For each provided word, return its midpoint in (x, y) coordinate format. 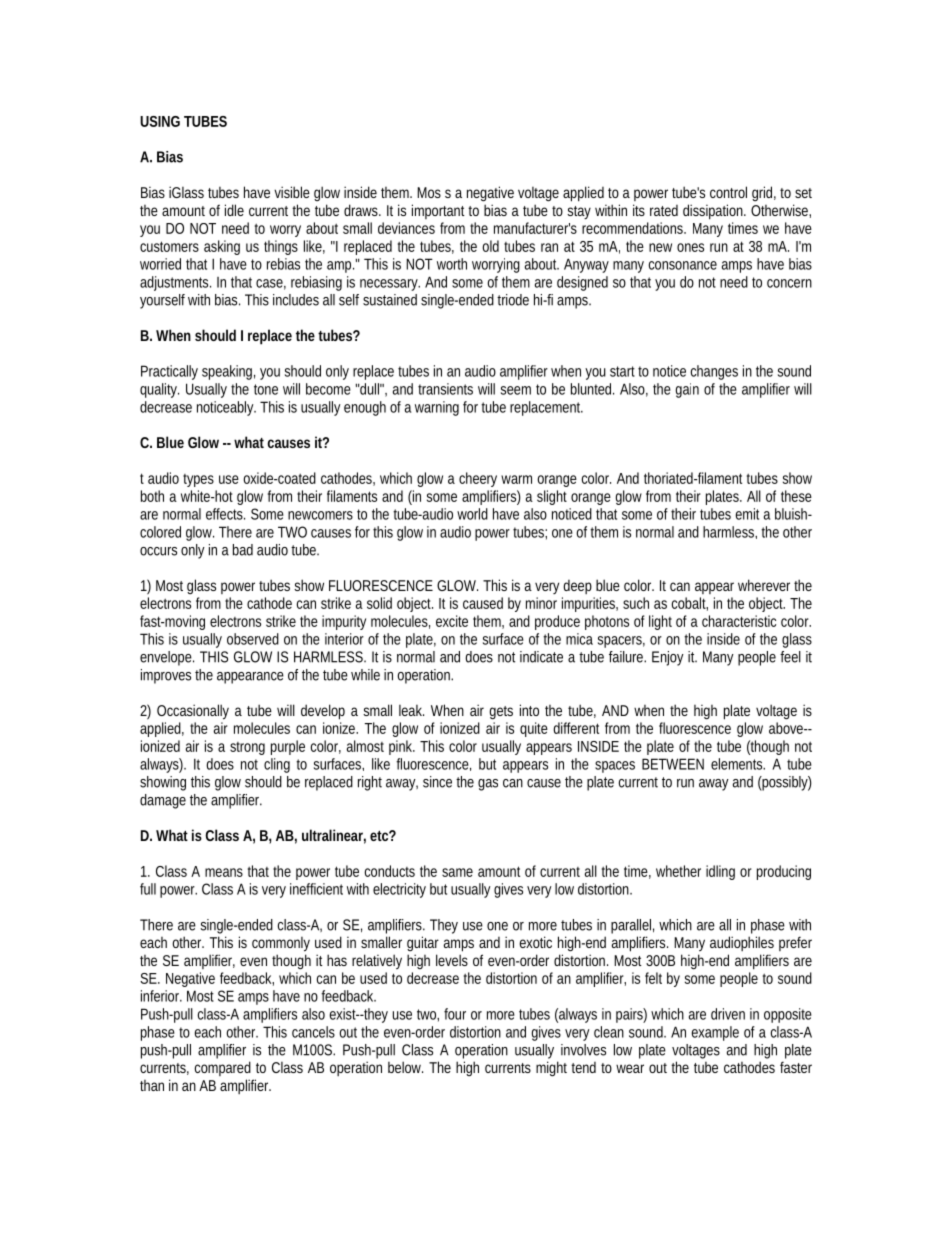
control (728, 192)
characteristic (739, 621)
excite (452, 621)
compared (223, 1068)
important (438, 211)
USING (160, 121)
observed (253, 639)
